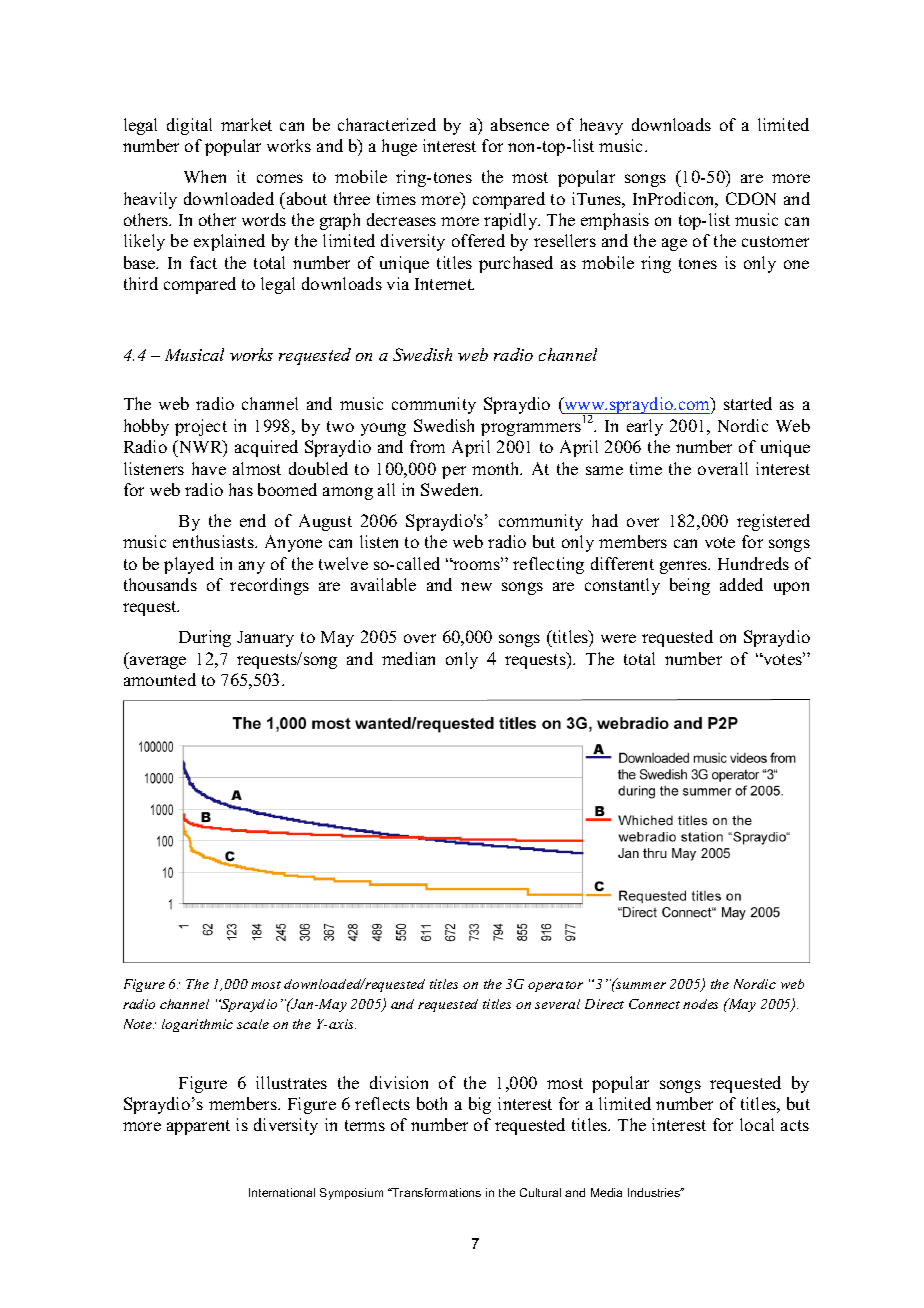  I want to click on absence, so click(520, 124).
